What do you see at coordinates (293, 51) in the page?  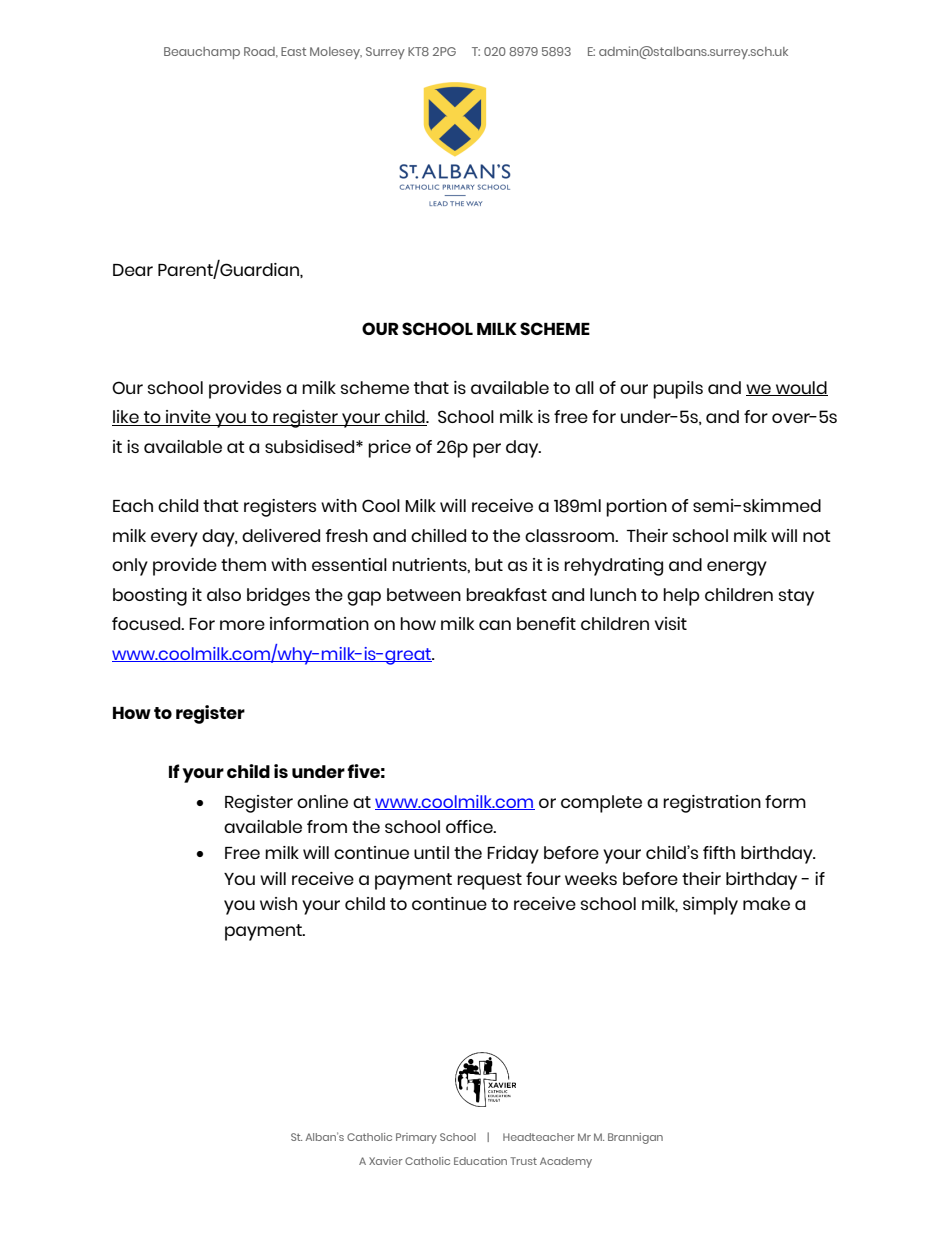 I see `East` at bounding box center [293, 51].
